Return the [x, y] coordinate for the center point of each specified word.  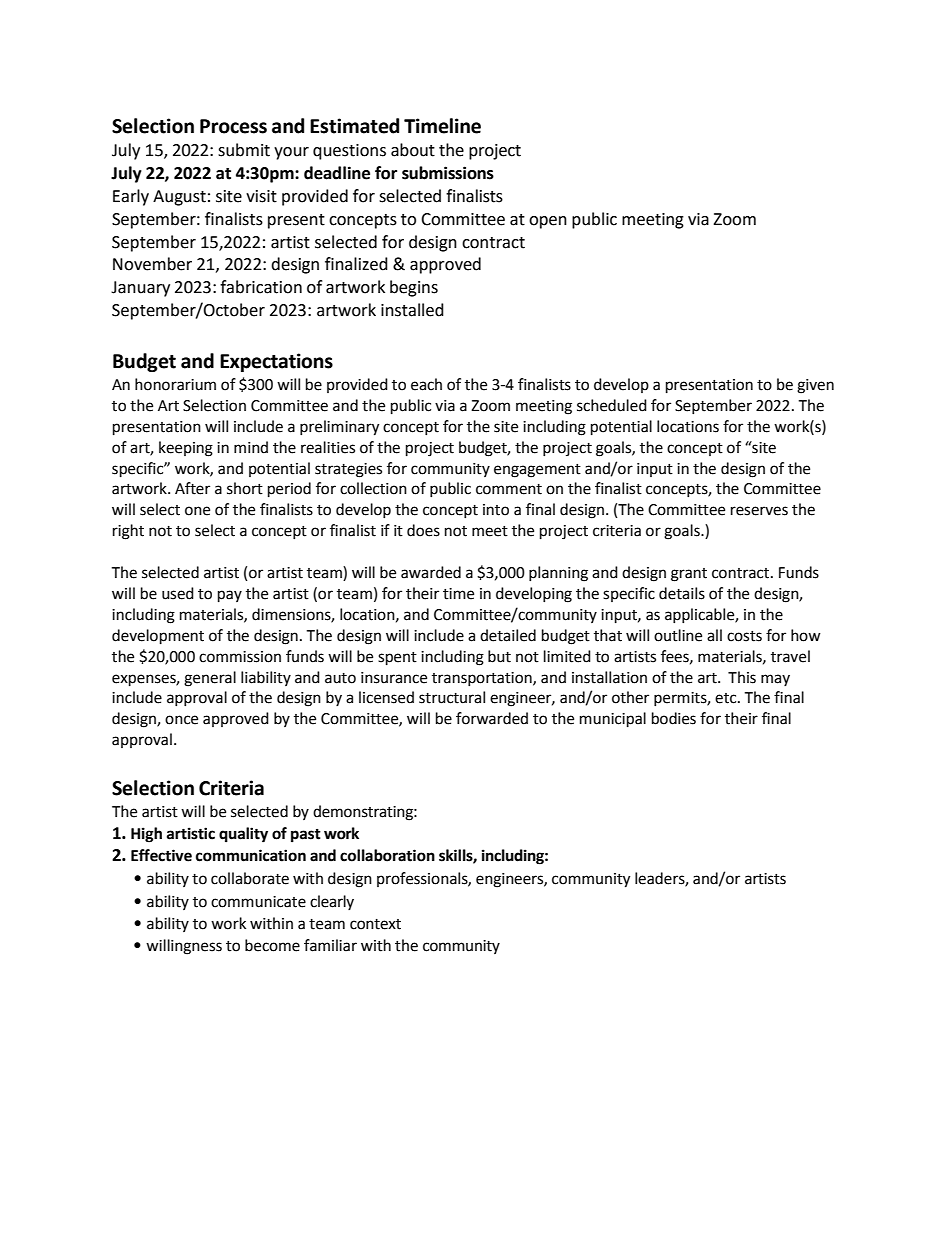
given [815, 386]
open [548, 222]
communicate [258, 902]
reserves [759, 511]
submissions [448, 173]
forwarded [492, 718]
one [197, 511]
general [210, 679]
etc [727, 698]
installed [412, 310]
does [423, 530]
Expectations [276, 362]
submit [244, 150]
